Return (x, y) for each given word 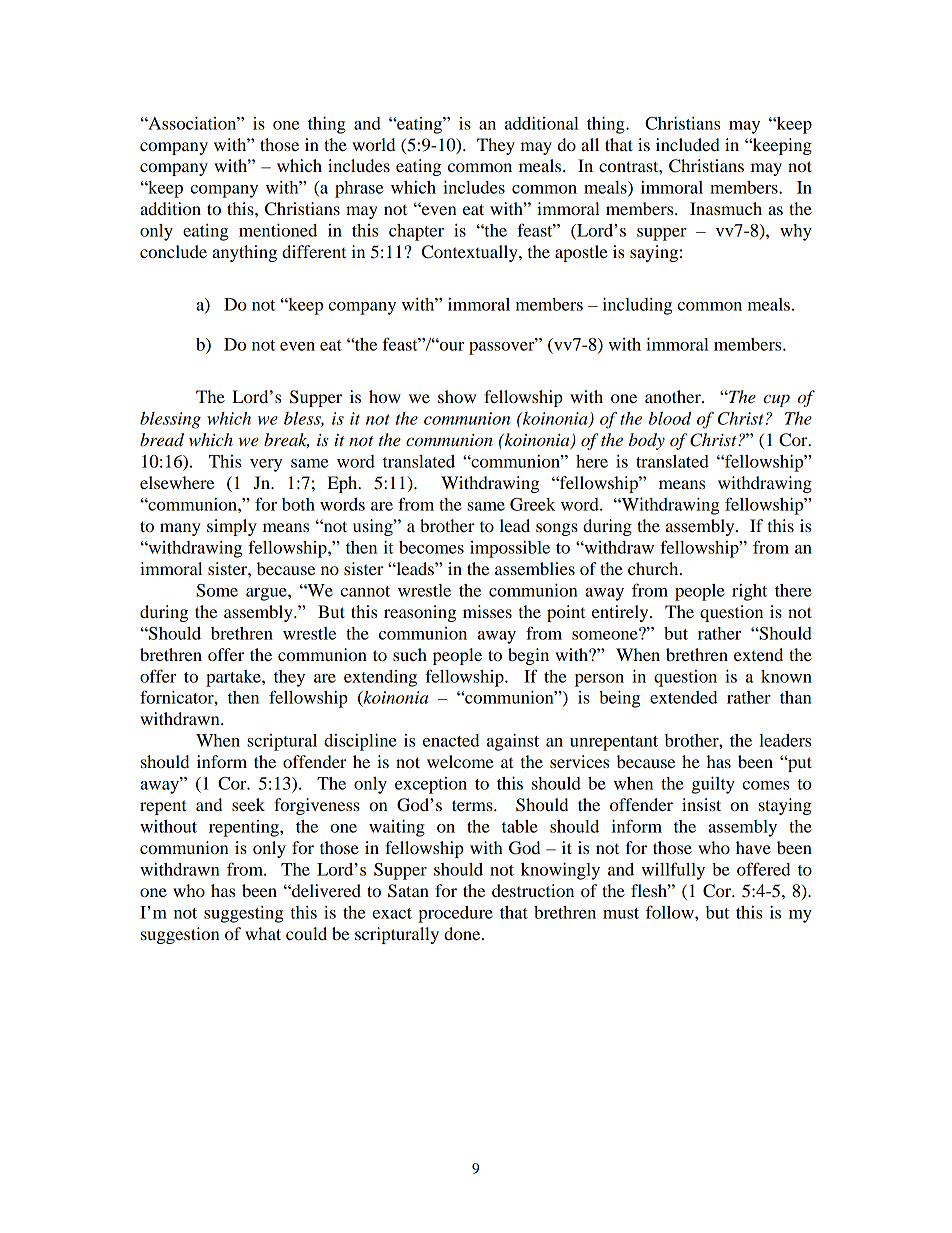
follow (671, 912)
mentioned (278, 230)
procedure (455, 914)
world (373, 144)
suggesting (243, 914)
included (688, 144)
